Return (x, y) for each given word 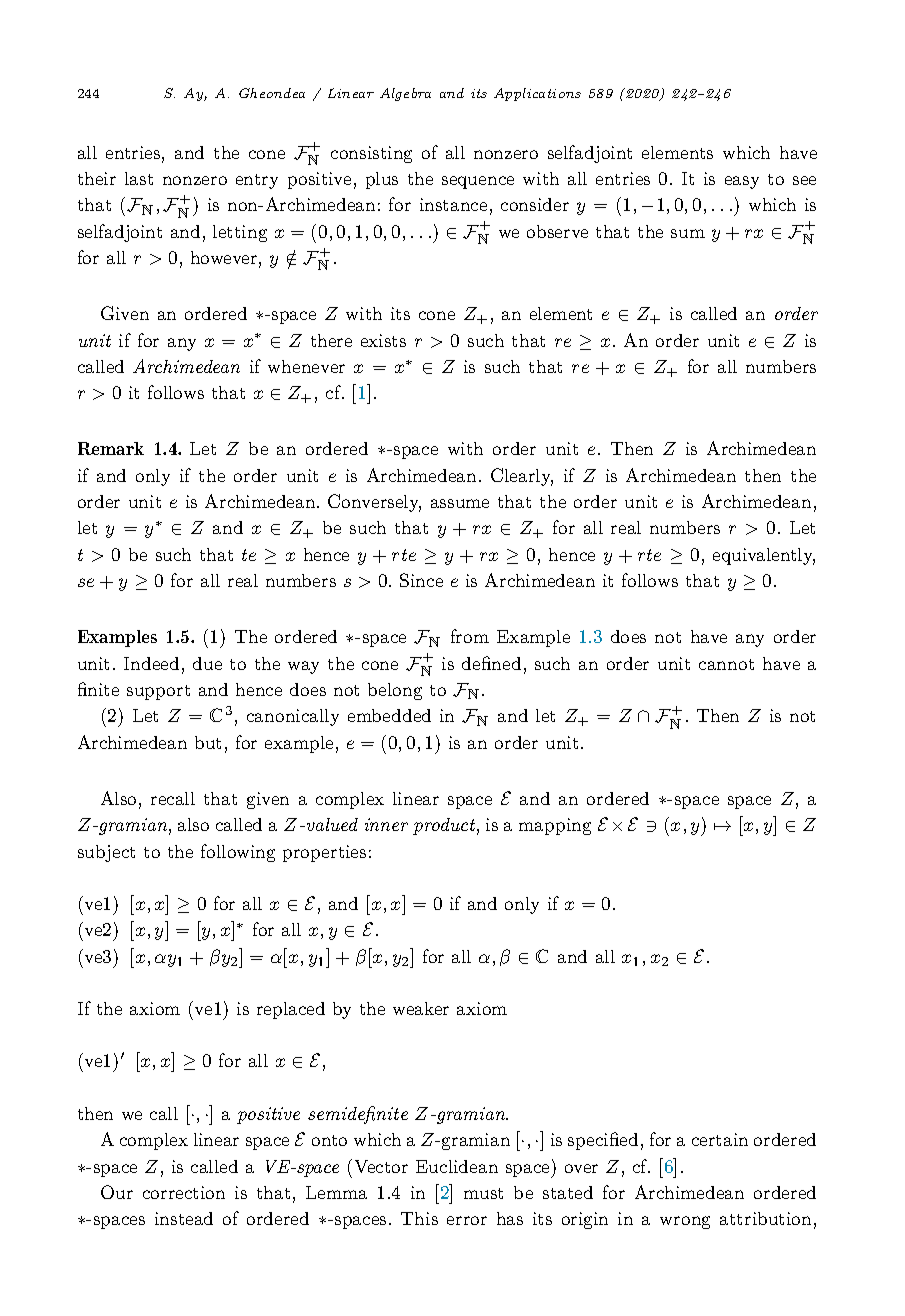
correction (184, 1192)
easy (742, 182)
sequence (478, 182)
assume (460, 503)
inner (386, 824)
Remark (111, 448)
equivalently (764, 556)
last (139, 178)
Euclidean (457, 1166)
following (238, 853)
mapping (555, 826)
